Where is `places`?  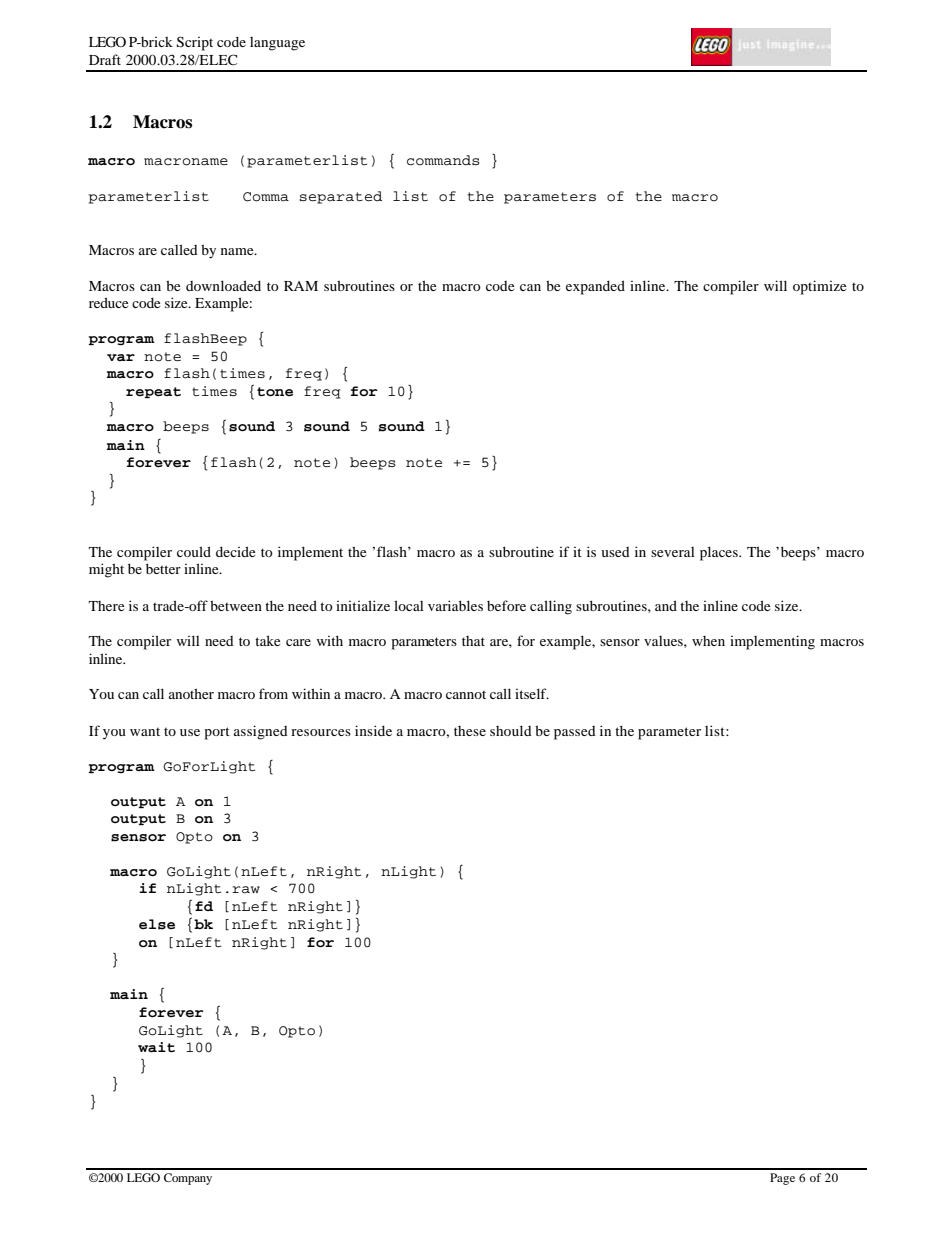 places is located at coordinates (720, 553).
